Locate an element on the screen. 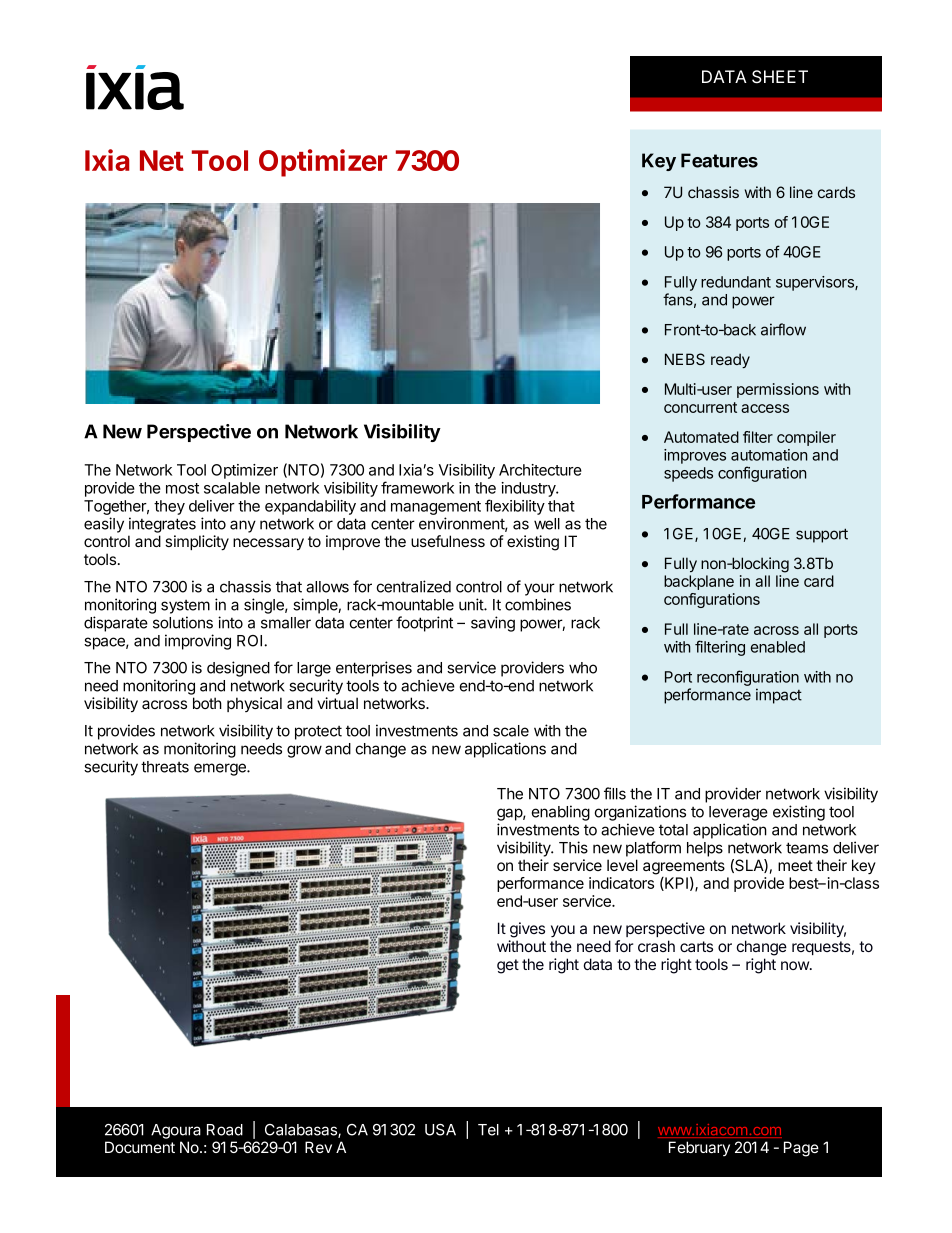 The width and height of the screenshot is (952, 1233). SHEET is located at coordinates (780, 77).
